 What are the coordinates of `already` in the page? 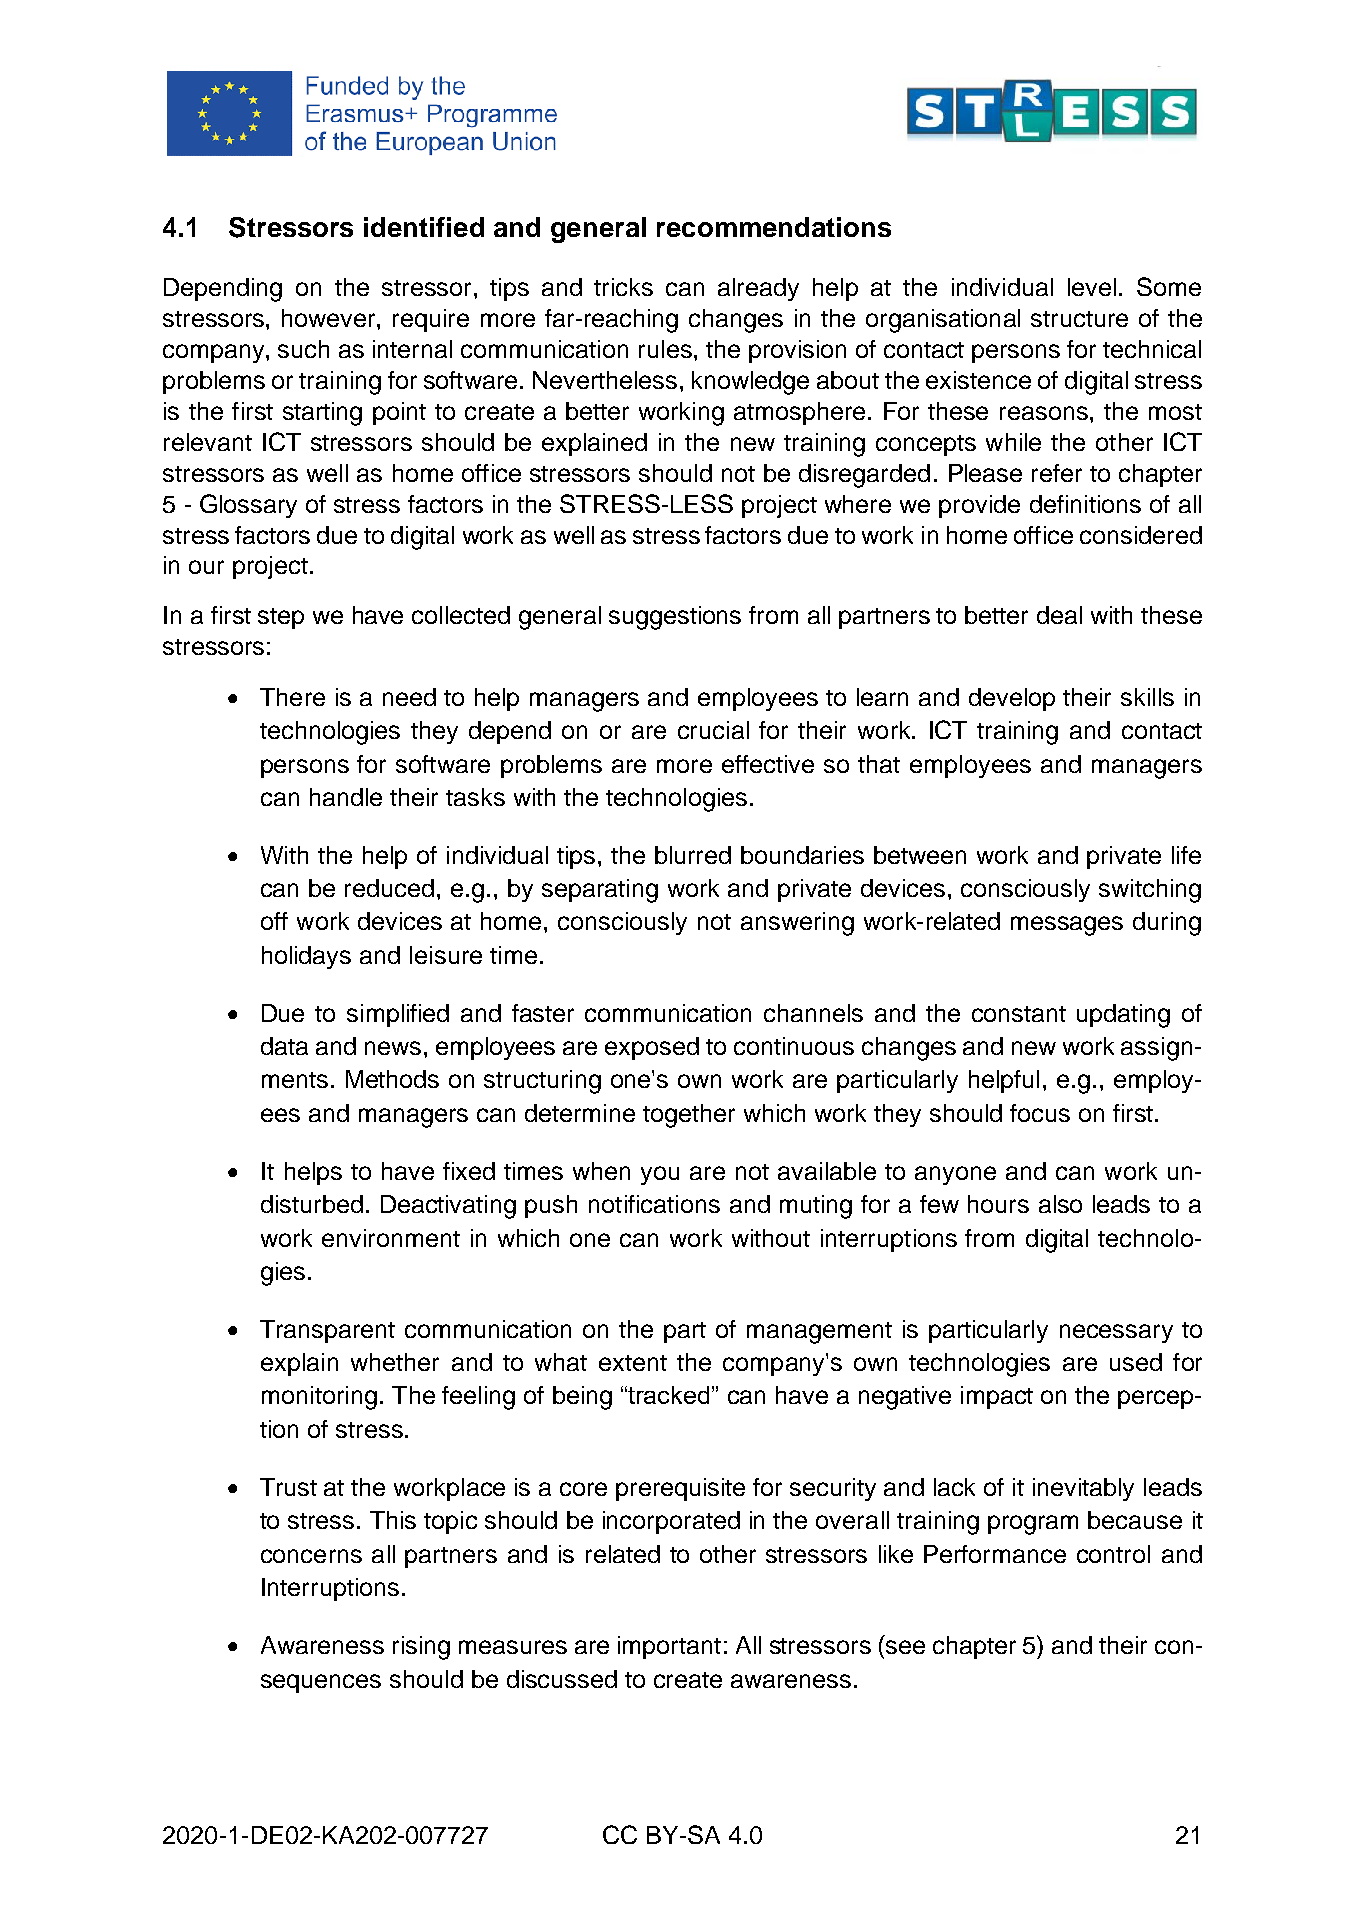 It's located at (758, 289).
